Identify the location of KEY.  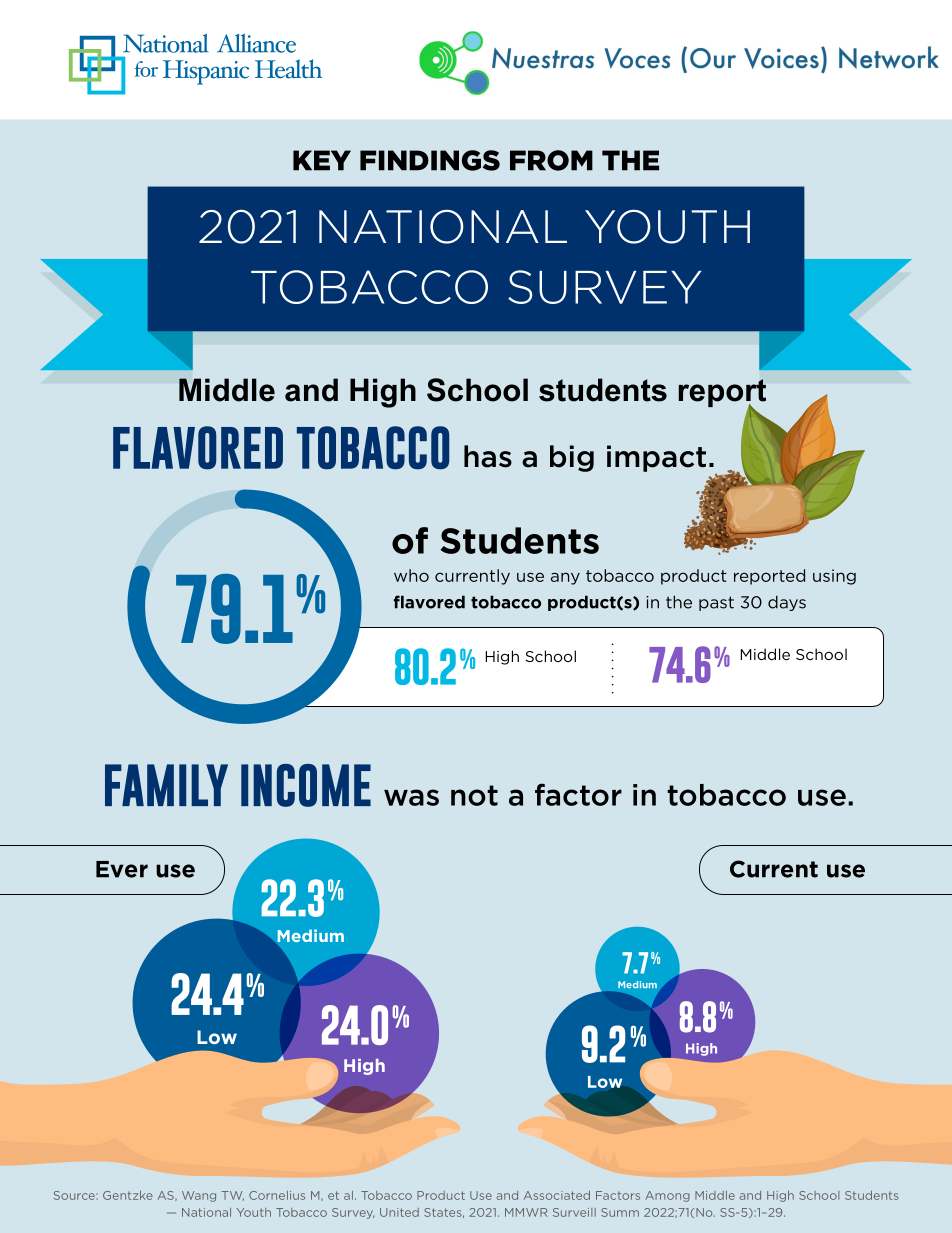
(322, 160).
